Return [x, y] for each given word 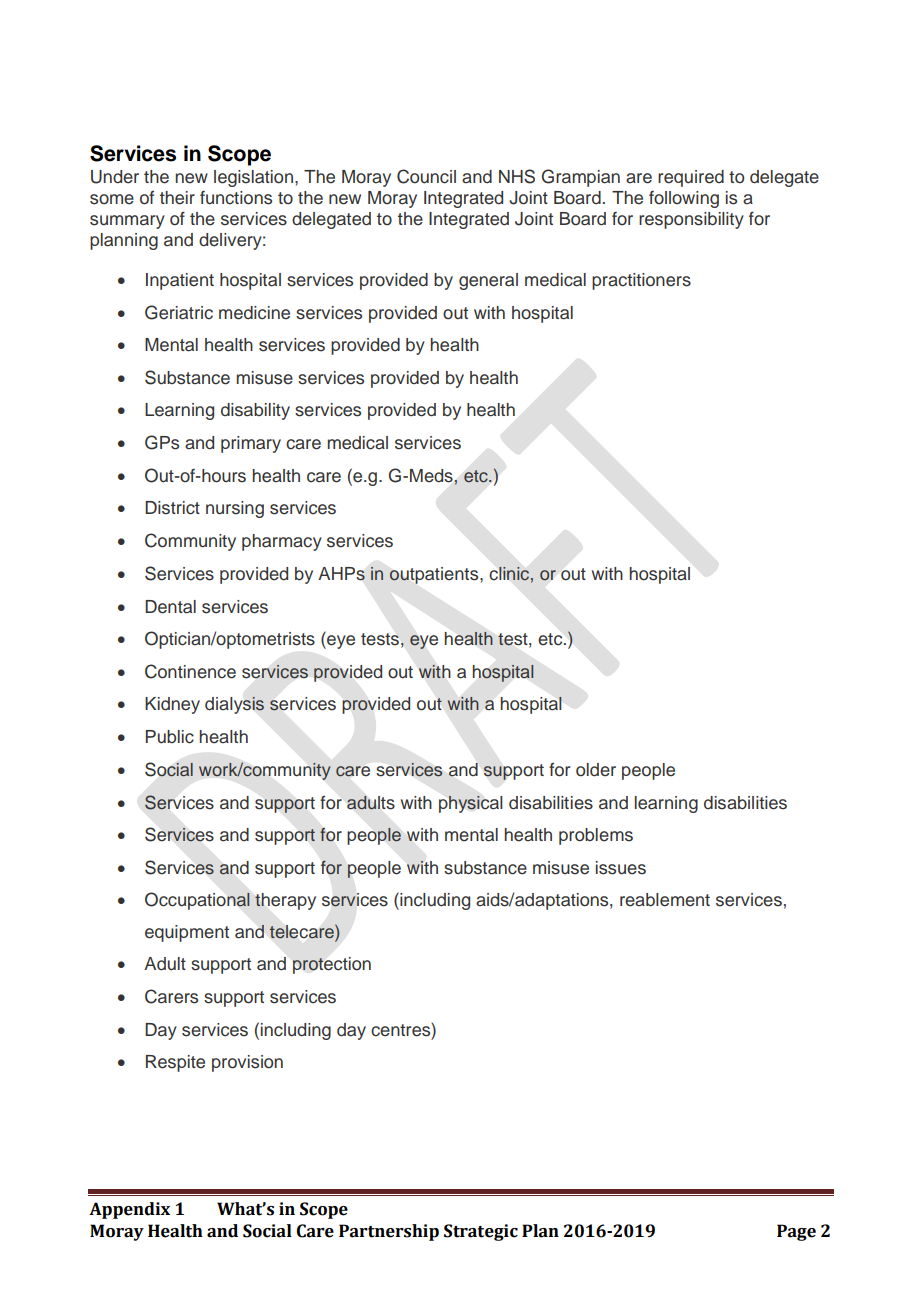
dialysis [234, 705]
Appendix [129, 1210]
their [177, 198]
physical [471, 804]
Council [426, 176]
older [596, 770]
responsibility [691, 220]
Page [796, 1232]
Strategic [481, 1232]
